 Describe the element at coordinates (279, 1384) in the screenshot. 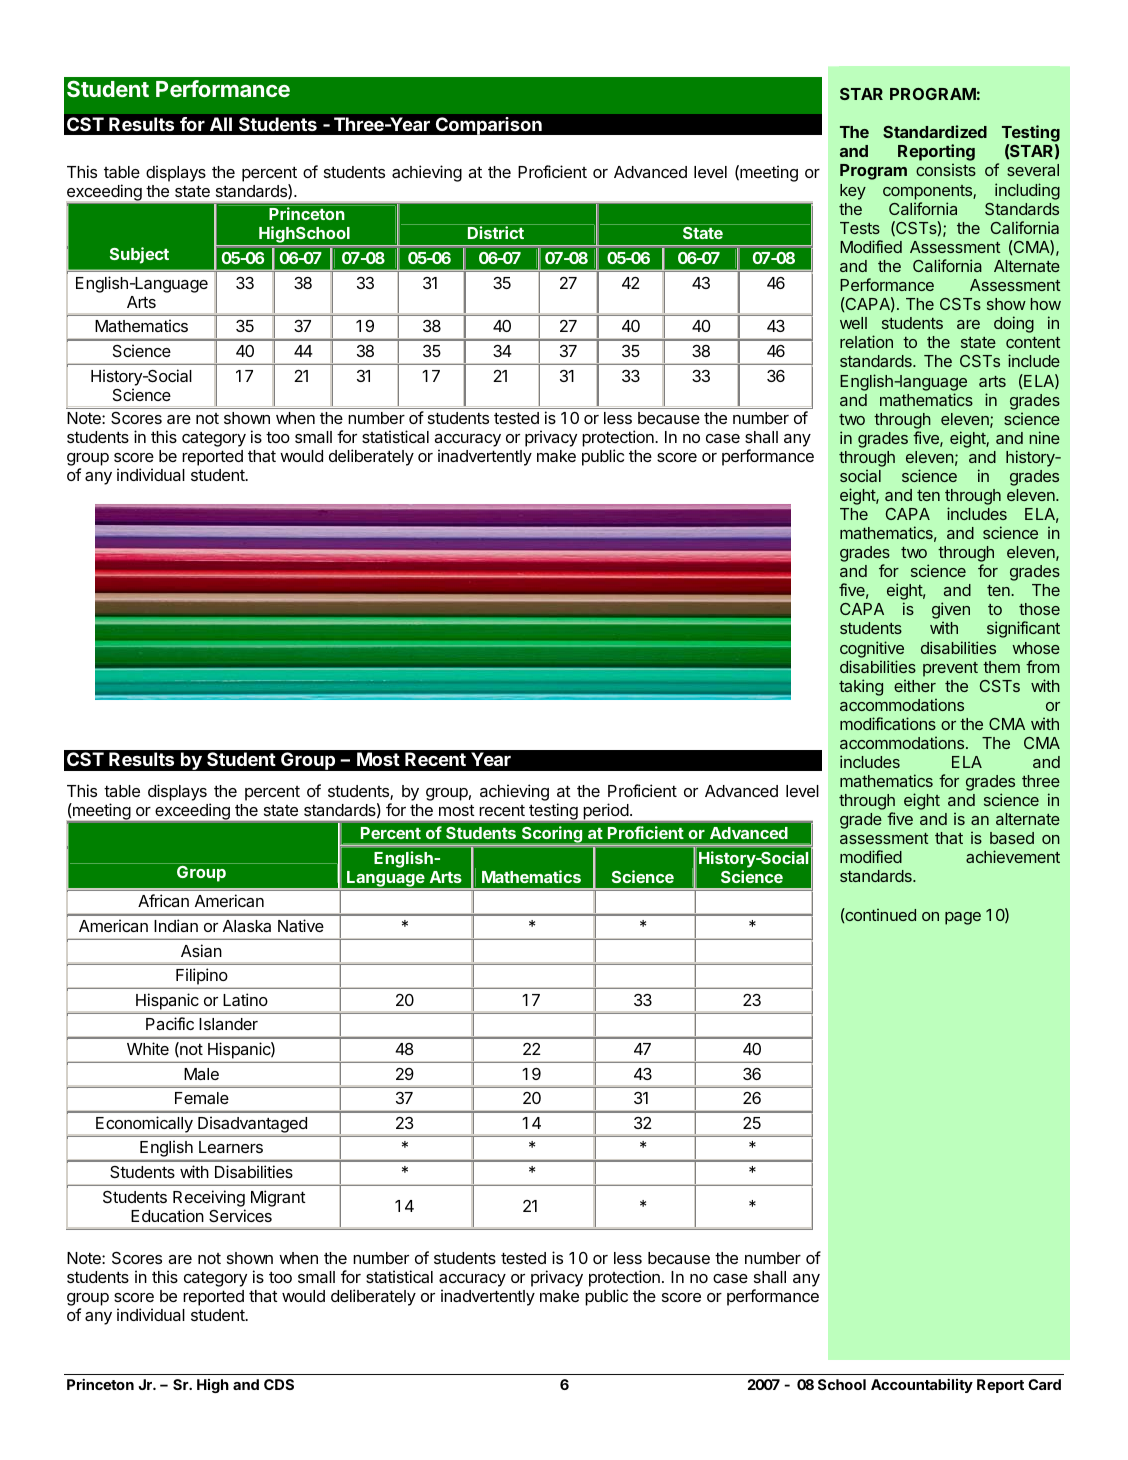

I see `CDS` at that location.
